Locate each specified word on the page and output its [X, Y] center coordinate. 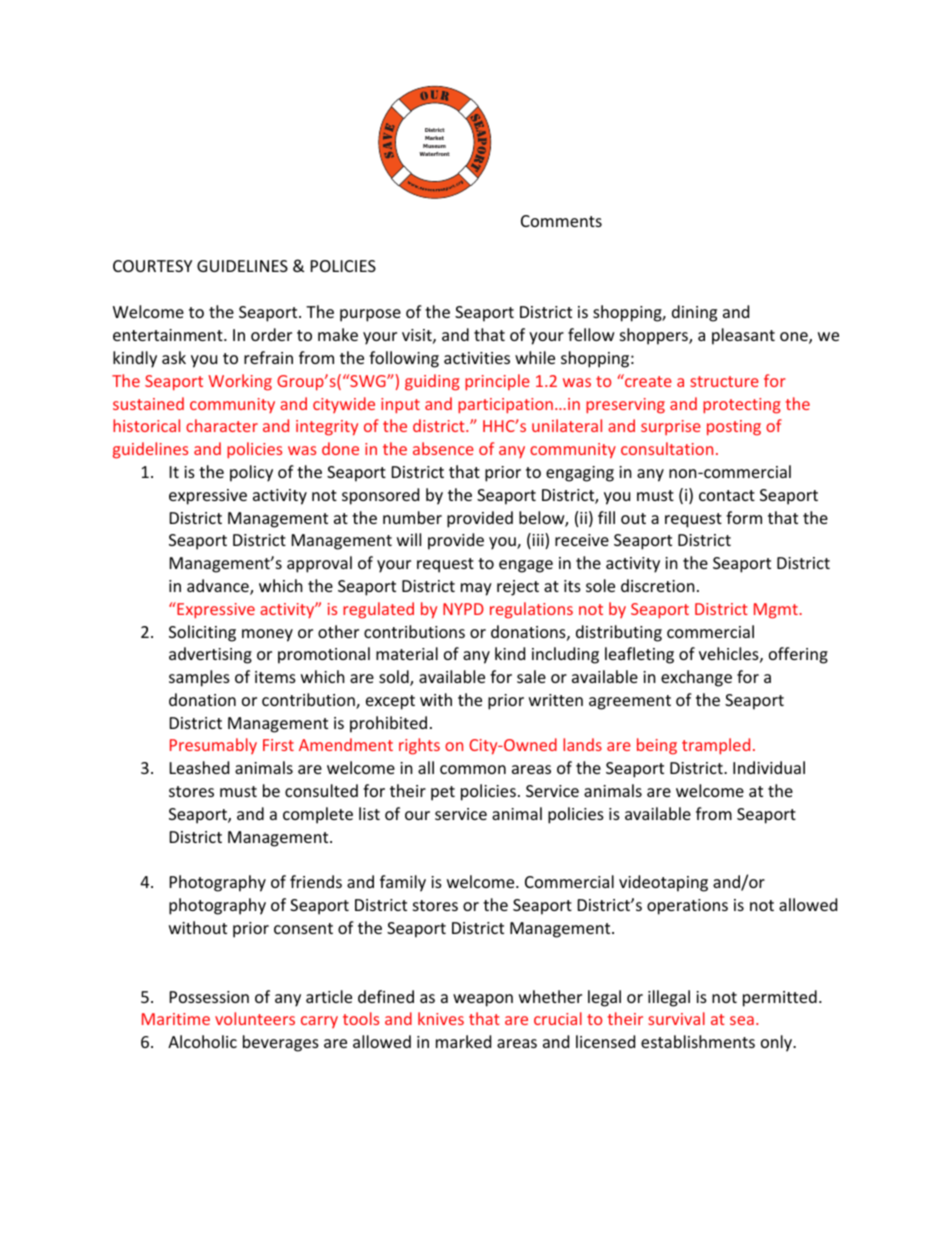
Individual [769, 767]
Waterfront [434, 154]
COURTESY [152, 266]
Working [240, 382]
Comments [561, 221]
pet [443, 793]
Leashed [199, 767]
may [476, 589]
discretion [658, 585]
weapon [483, 1000]
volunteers [255, 1018]
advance [219, 587]
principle [497, 382]
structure [724, 381]
